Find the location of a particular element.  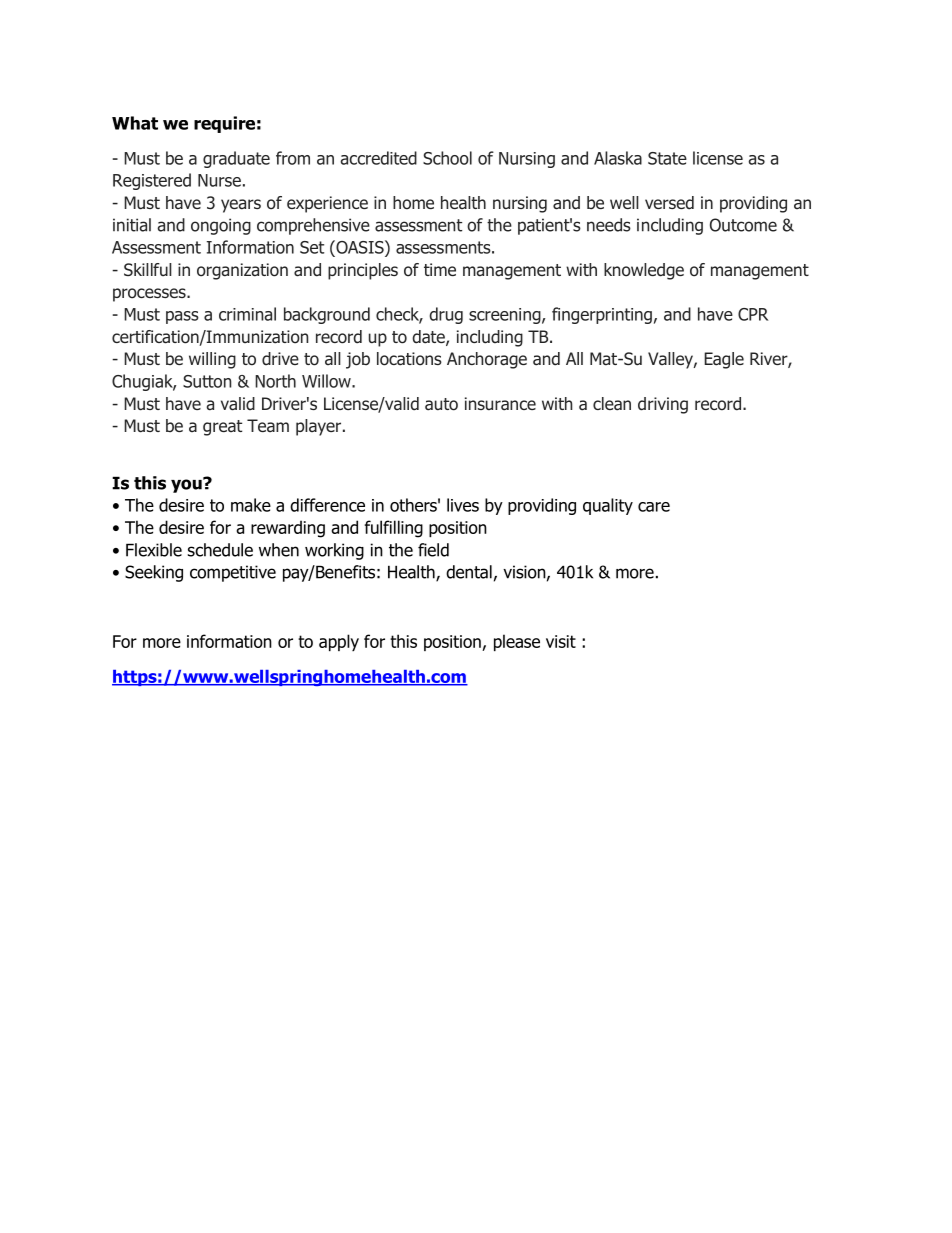

Sutton is located at coordinates (207, 381).
